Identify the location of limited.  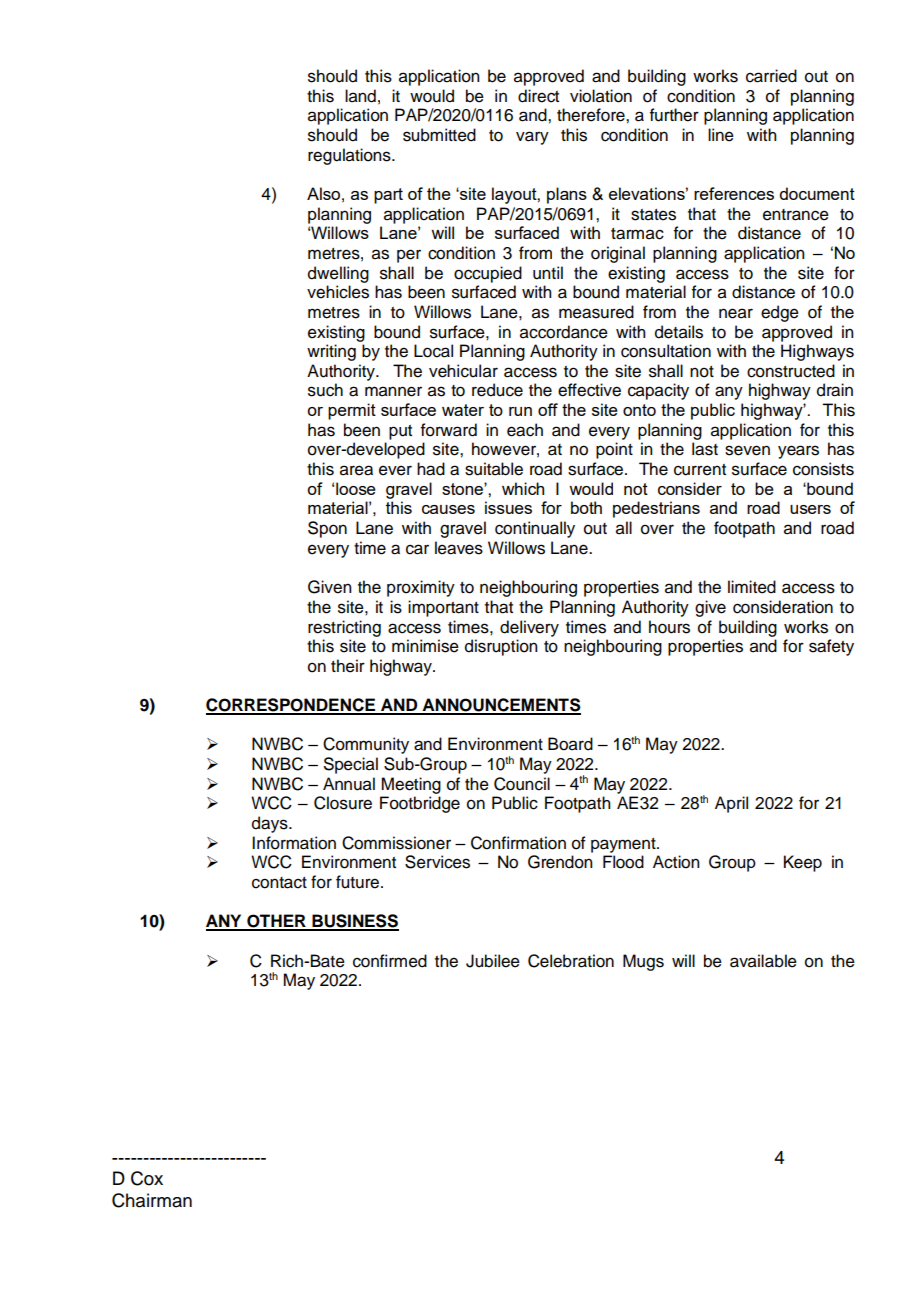
(752, 587).
